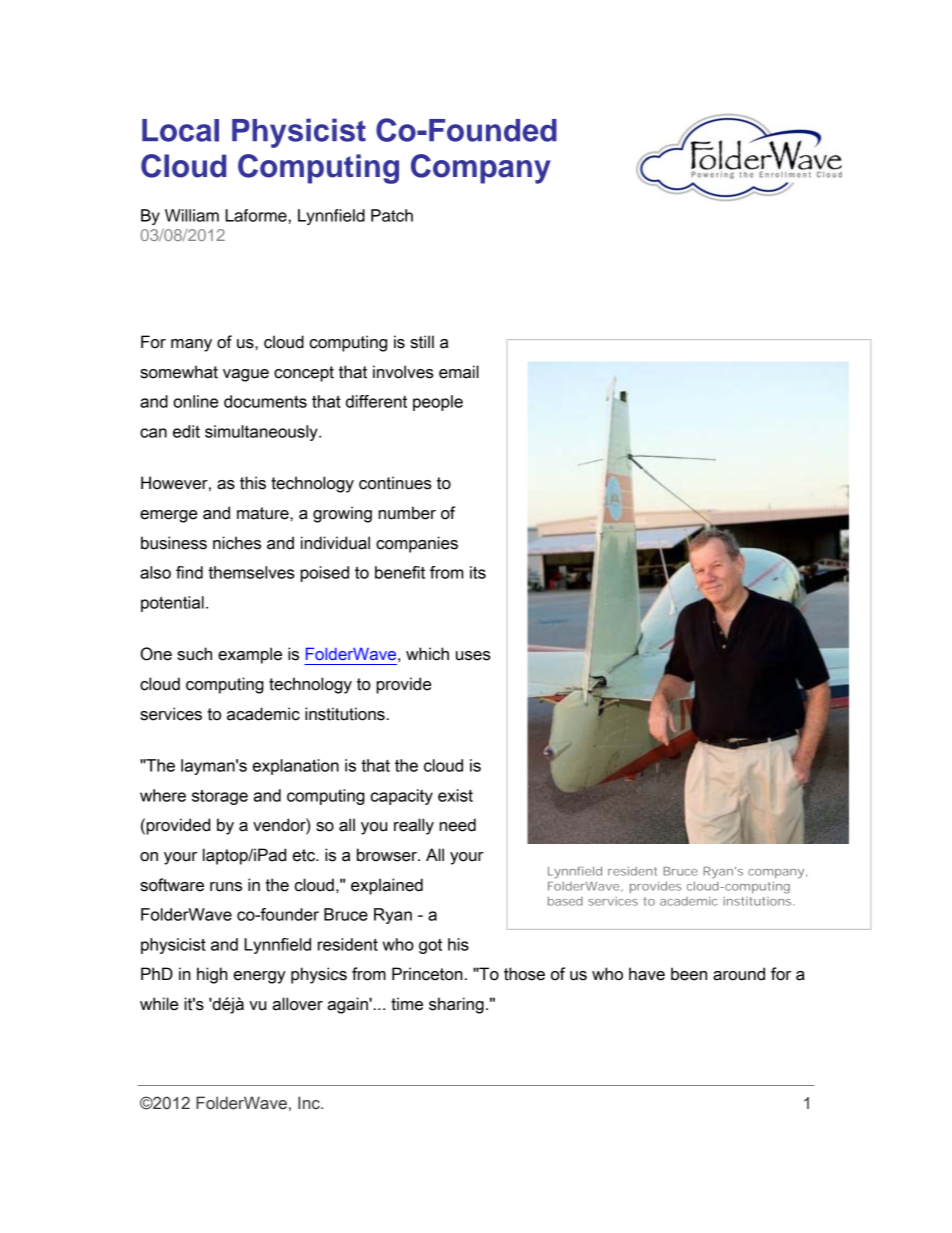  Describe the element at coordinates (212, 975) in the screenshot. I see `high` at that location.
